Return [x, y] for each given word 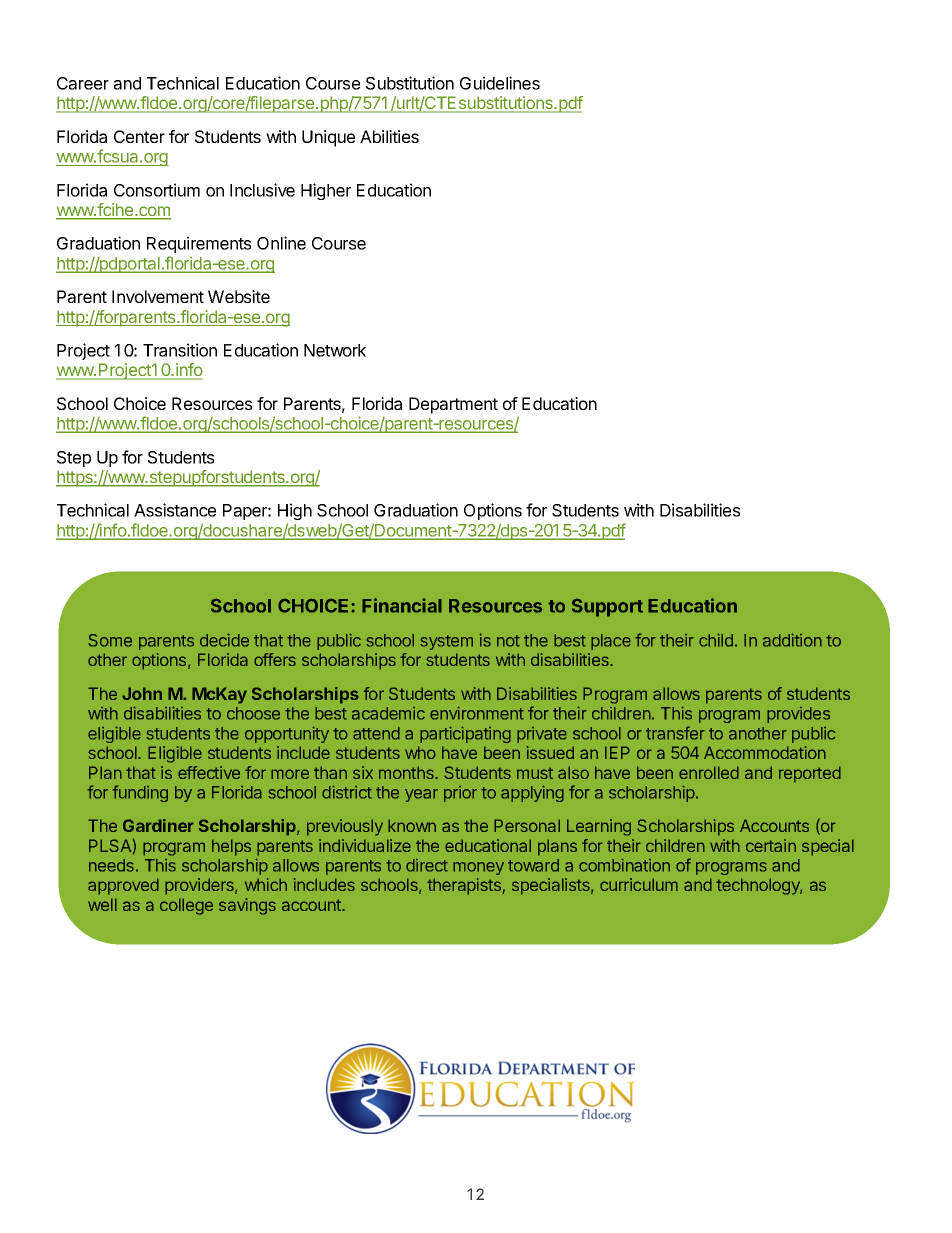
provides [798, 715]
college [186, 906]
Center [139, 136]
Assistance [175, 510]
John [142, 693]
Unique [328, 138]
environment [477, 713]
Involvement [158, 296]
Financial [402, 605]
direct [427, 865]
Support [607, 607]
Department [453, 405]
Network [335, 350]
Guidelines [500, 83]
